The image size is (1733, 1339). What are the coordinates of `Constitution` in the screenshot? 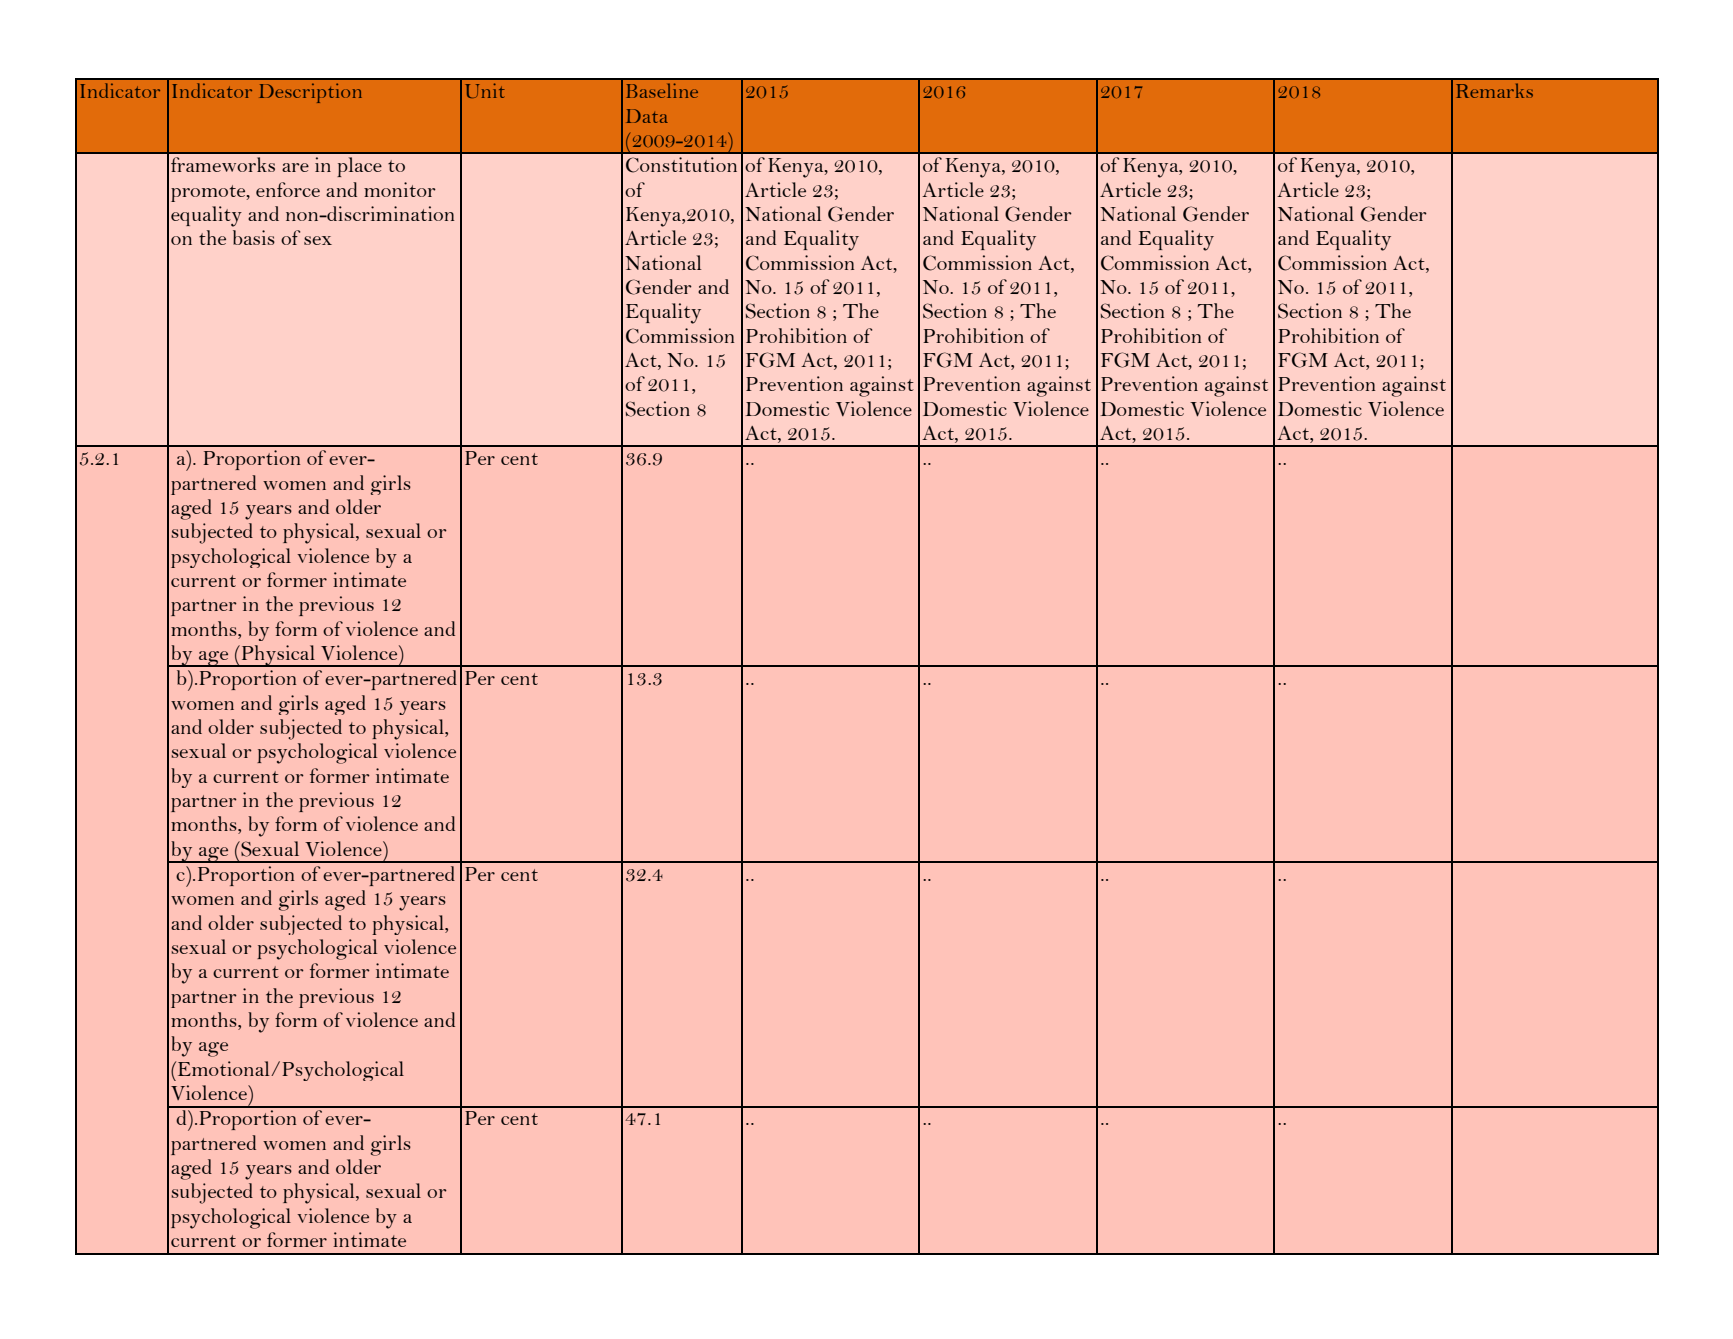 It's located at (681, 165).
